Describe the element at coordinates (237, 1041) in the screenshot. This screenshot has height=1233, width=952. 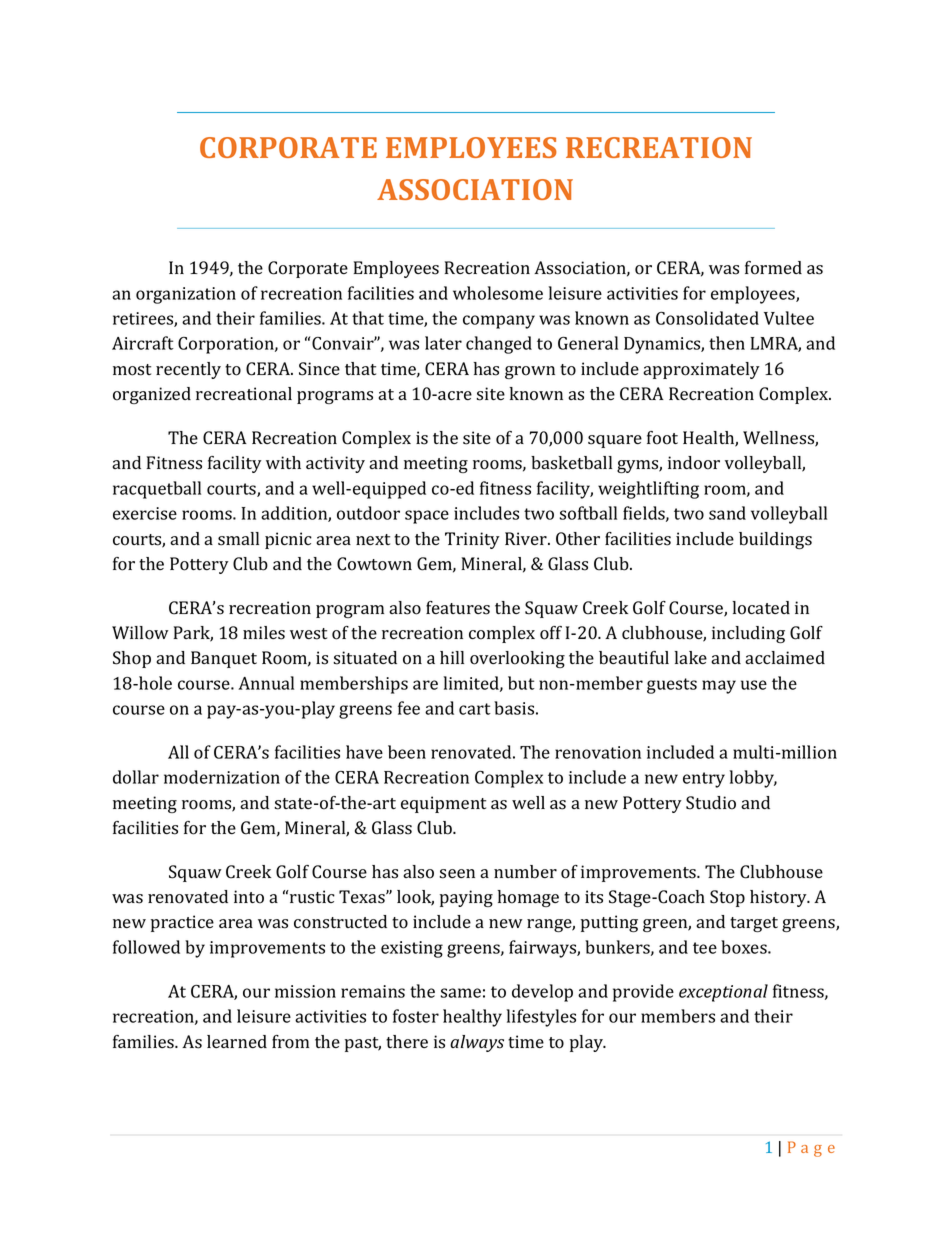
I see `learned` at that location.
